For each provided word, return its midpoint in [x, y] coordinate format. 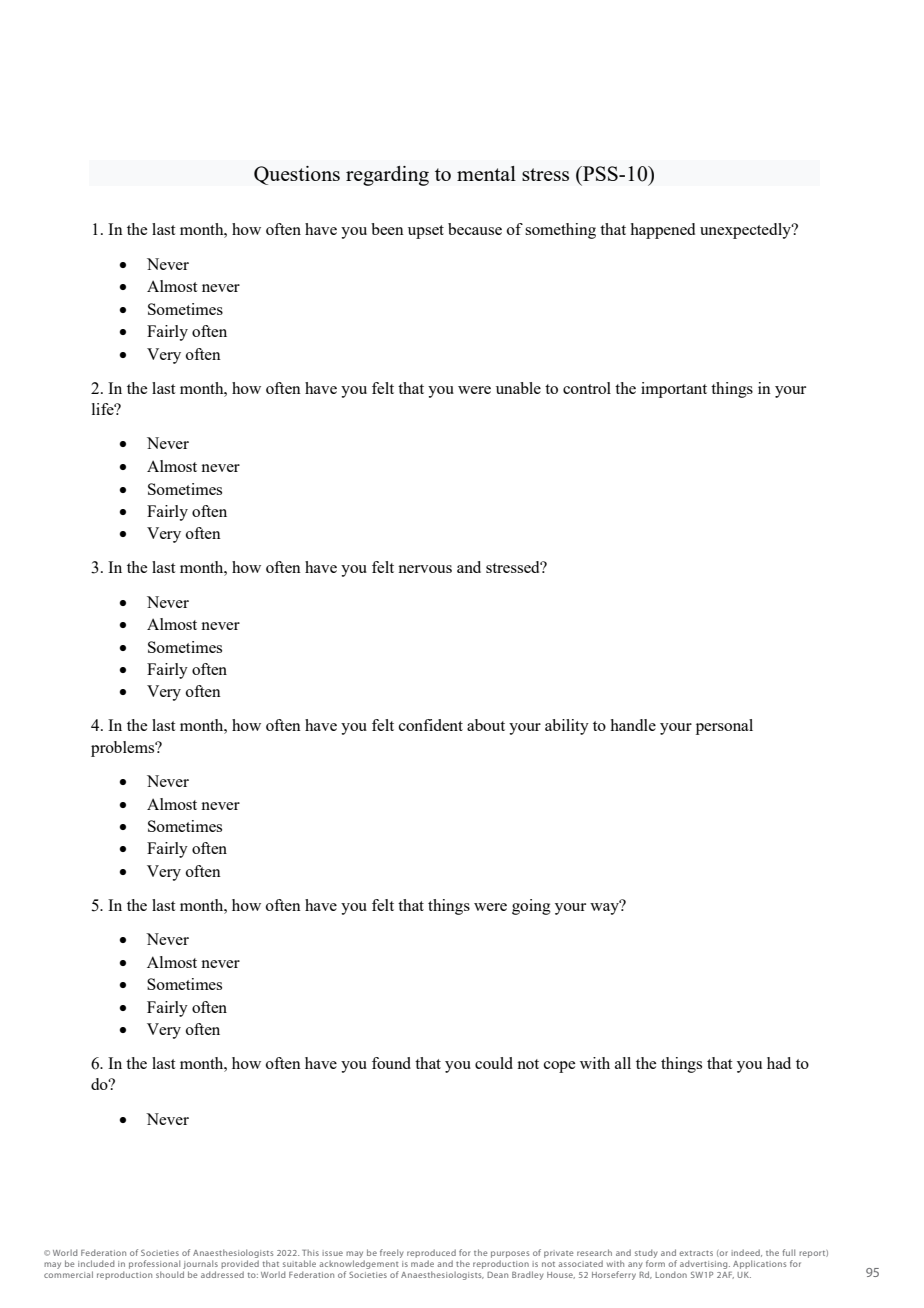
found [391, 1063]
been [387, 229]
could [494, 1063]
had [779, 1063]
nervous [425, 569]
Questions [297, 175]
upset [426, 232]
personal [724, 727]
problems [124, 749]
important [674, 390]
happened [662, 231]
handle [633, 725]
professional [154, 1264]
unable [518, 388]
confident [431, 725]
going [531, 907]
